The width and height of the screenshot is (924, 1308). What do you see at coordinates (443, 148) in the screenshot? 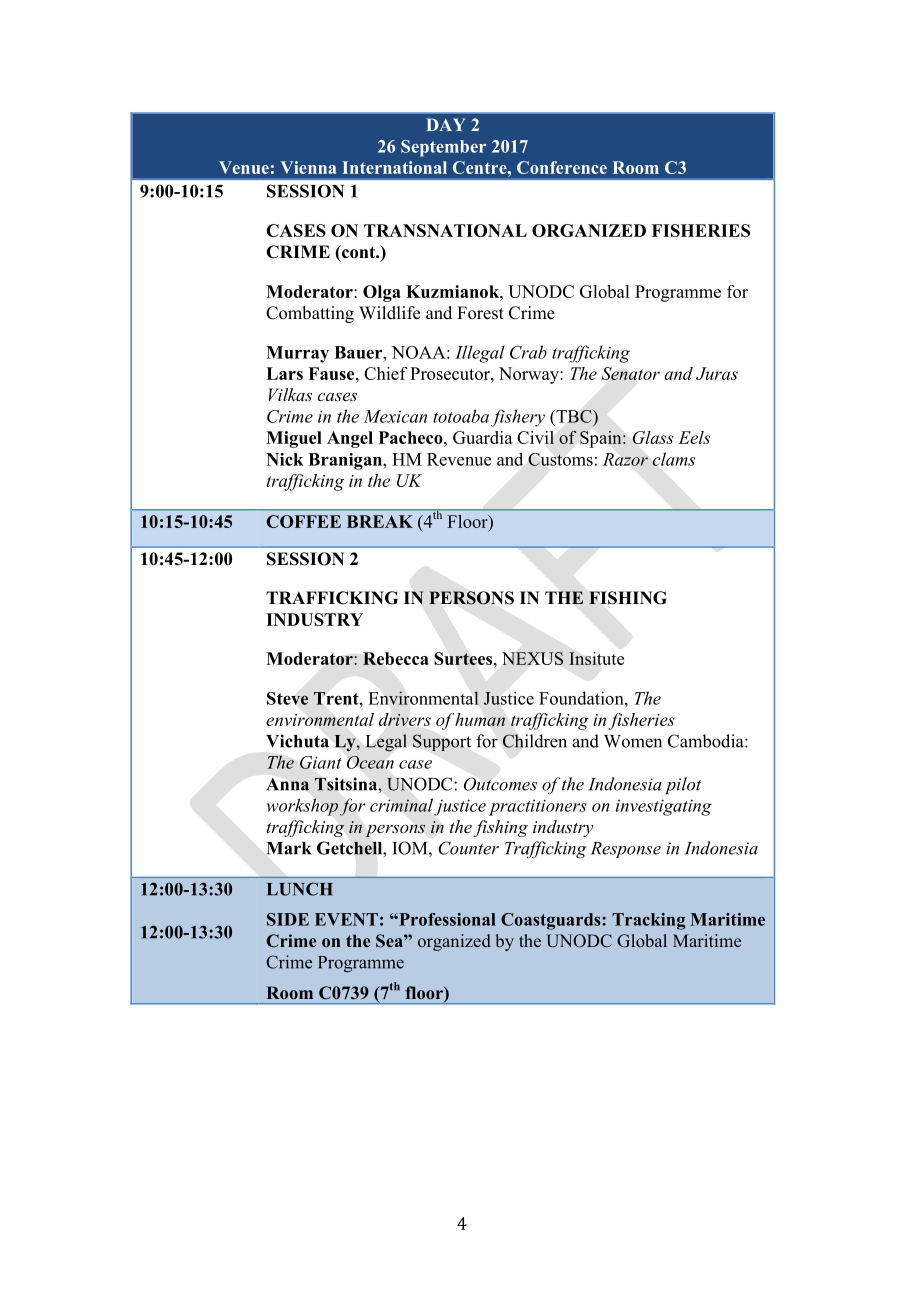
I see `September` at bounding box center [443, 148].
